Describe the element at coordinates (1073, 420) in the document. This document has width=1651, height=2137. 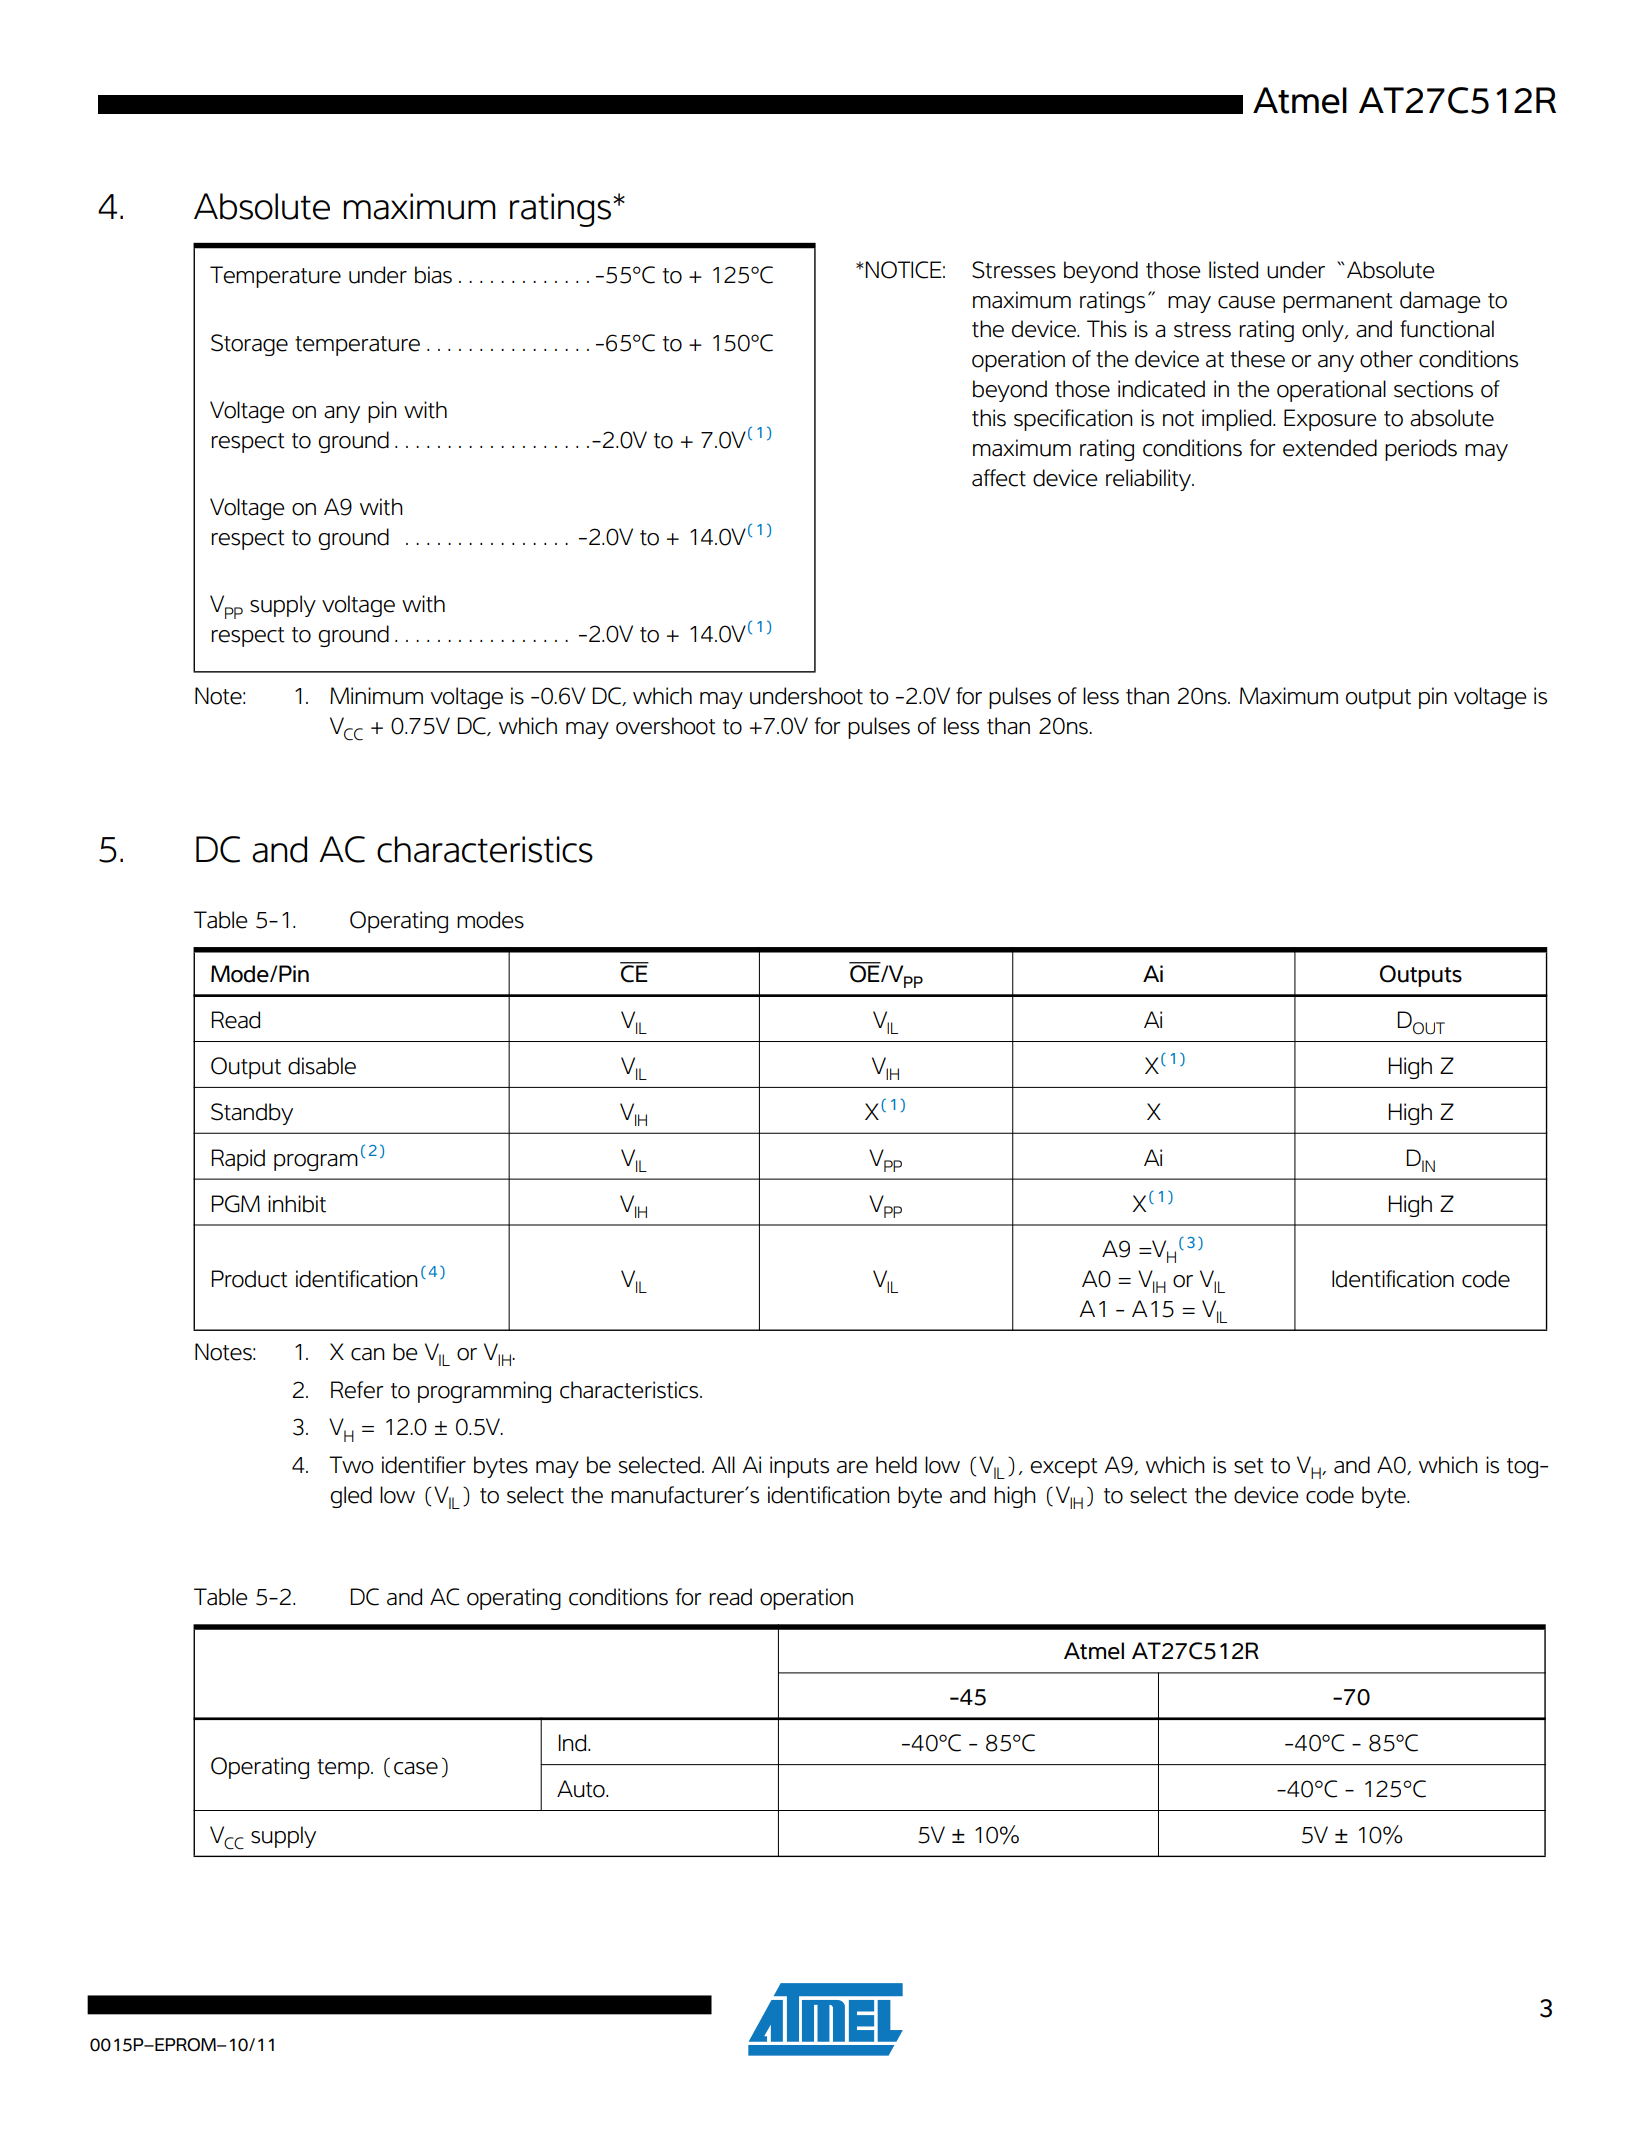
I see `specification` at that location.
